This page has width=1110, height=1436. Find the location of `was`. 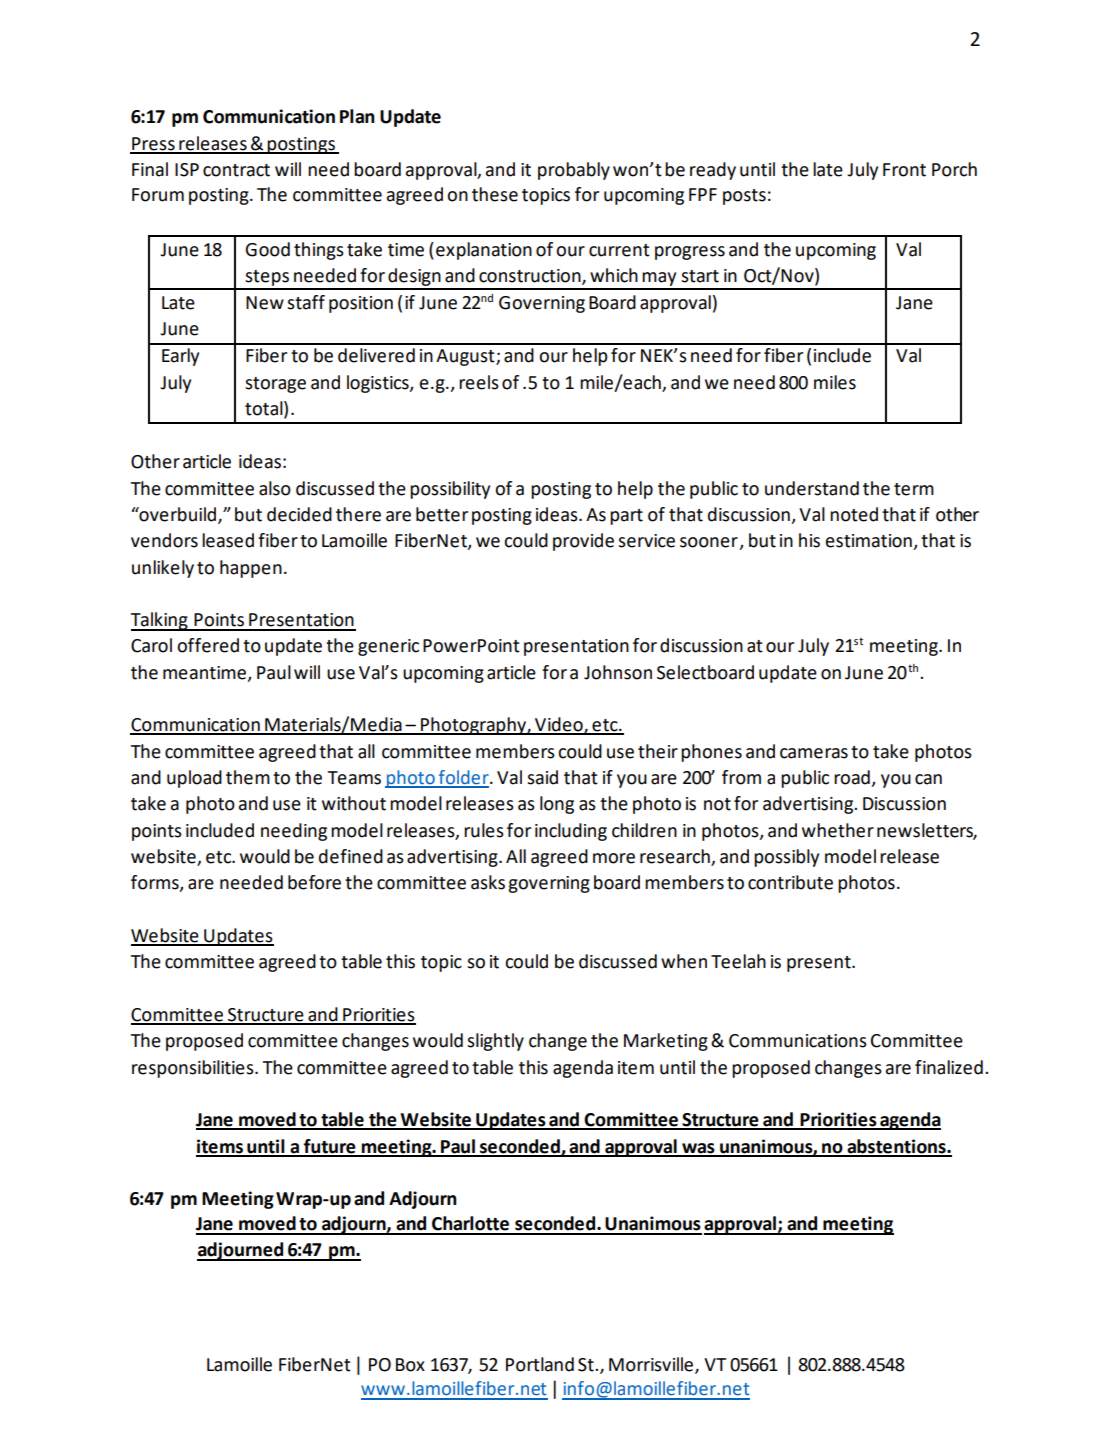

was is located at coordinates (698, 1149).
